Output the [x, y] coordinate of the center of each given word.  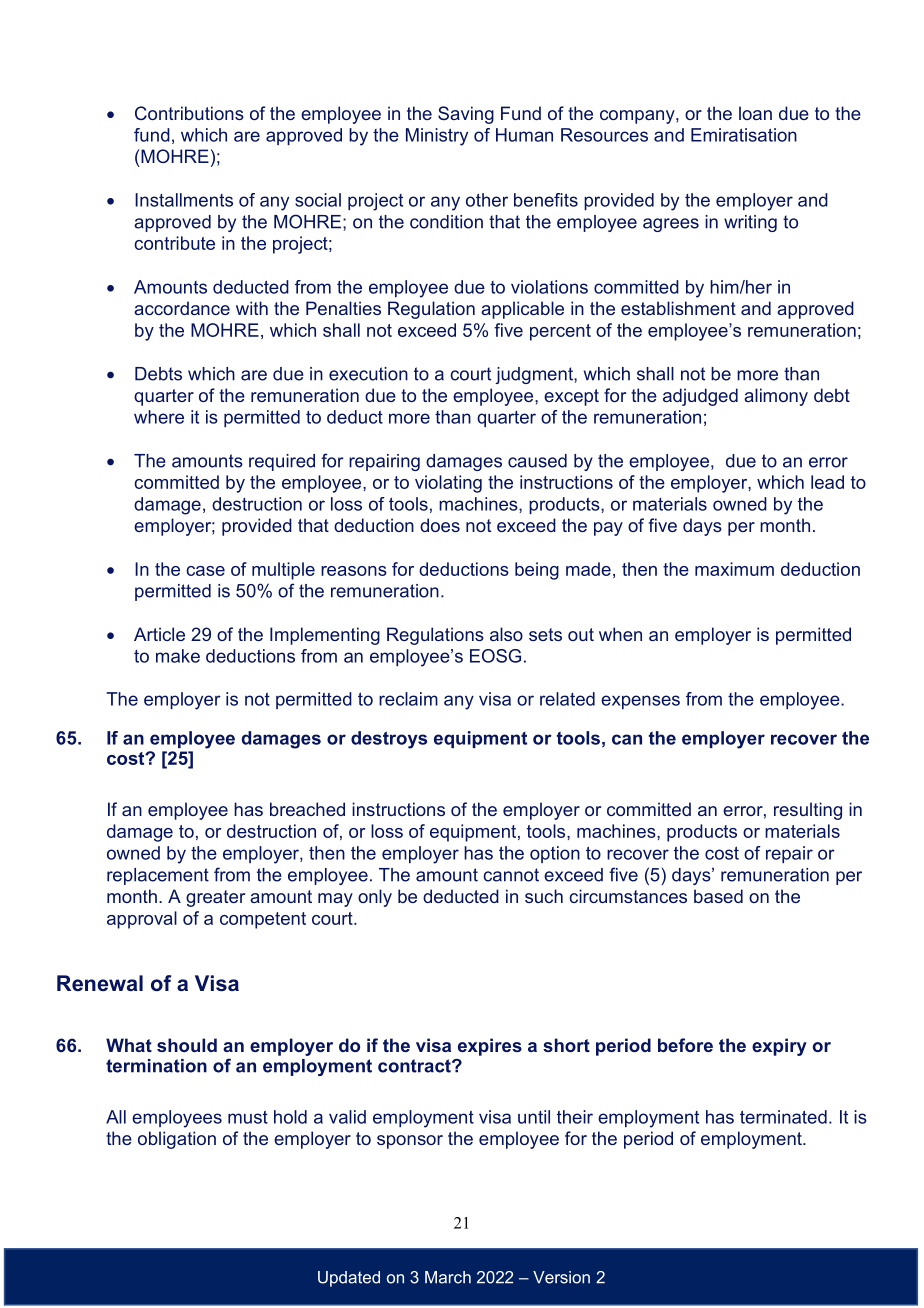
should [187, 1045]
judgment [535, 375]
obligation [177, 1140]
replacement [158, 876]
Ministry [437, 137]
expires [490, 1047]
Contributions [189, 113]
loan [755, 113]
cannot [511, 875]
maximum [734, 569]
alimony [776, 397]
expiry [779, 1047]
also [506, 634]
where [159, 417]
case [205, 571]
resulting [808, 811]
